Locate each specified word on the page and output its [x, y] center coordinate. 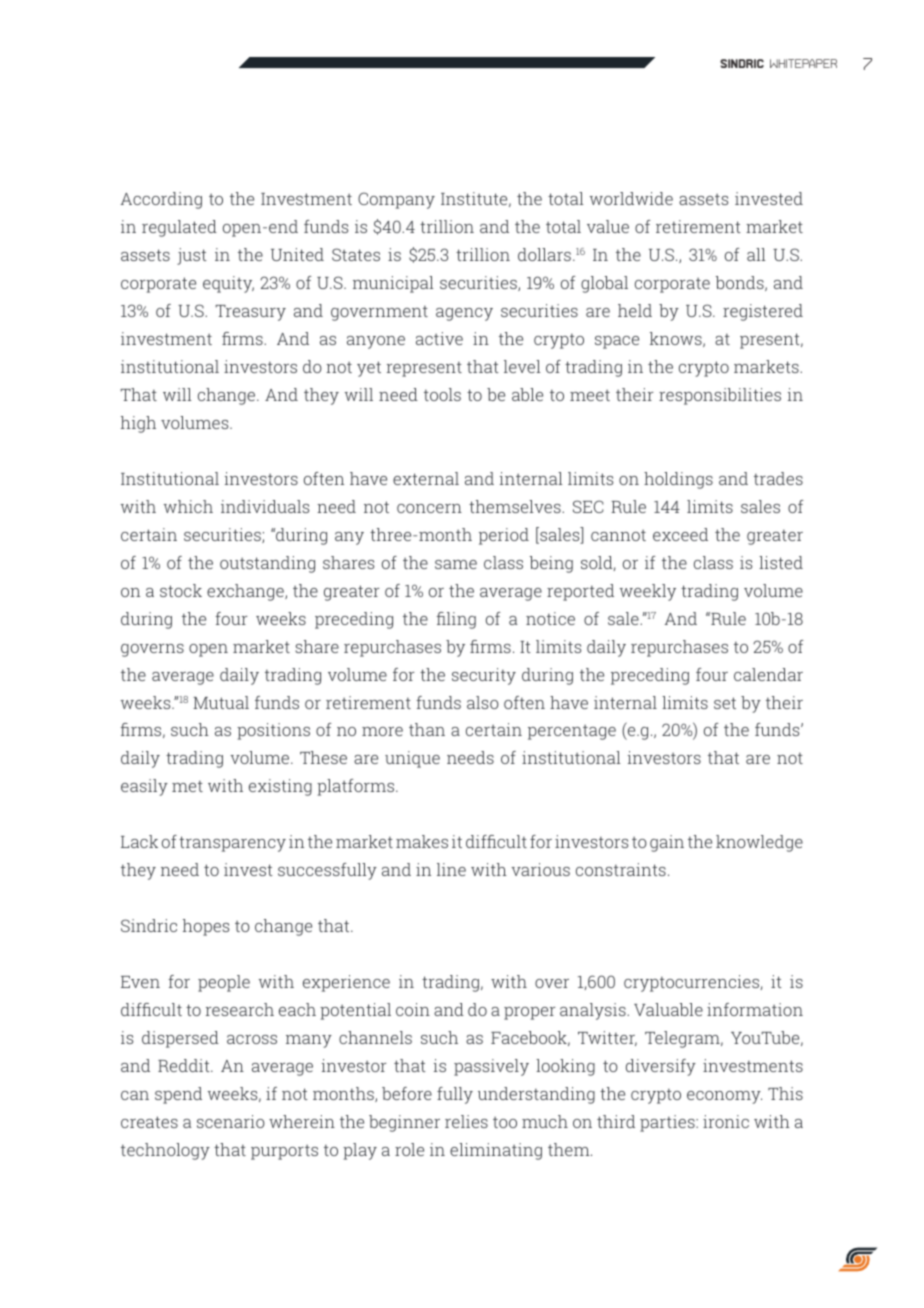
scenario [231, 1121]
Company [396, 200]
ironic [726, 1121]
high [138, 424]
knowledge [759, 843]
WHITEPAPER [803, 63]
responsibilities [720, 396]
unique [412, 759]
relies [466, 1121]
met [187, 786]
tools [442, 394]
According [161, 200]
